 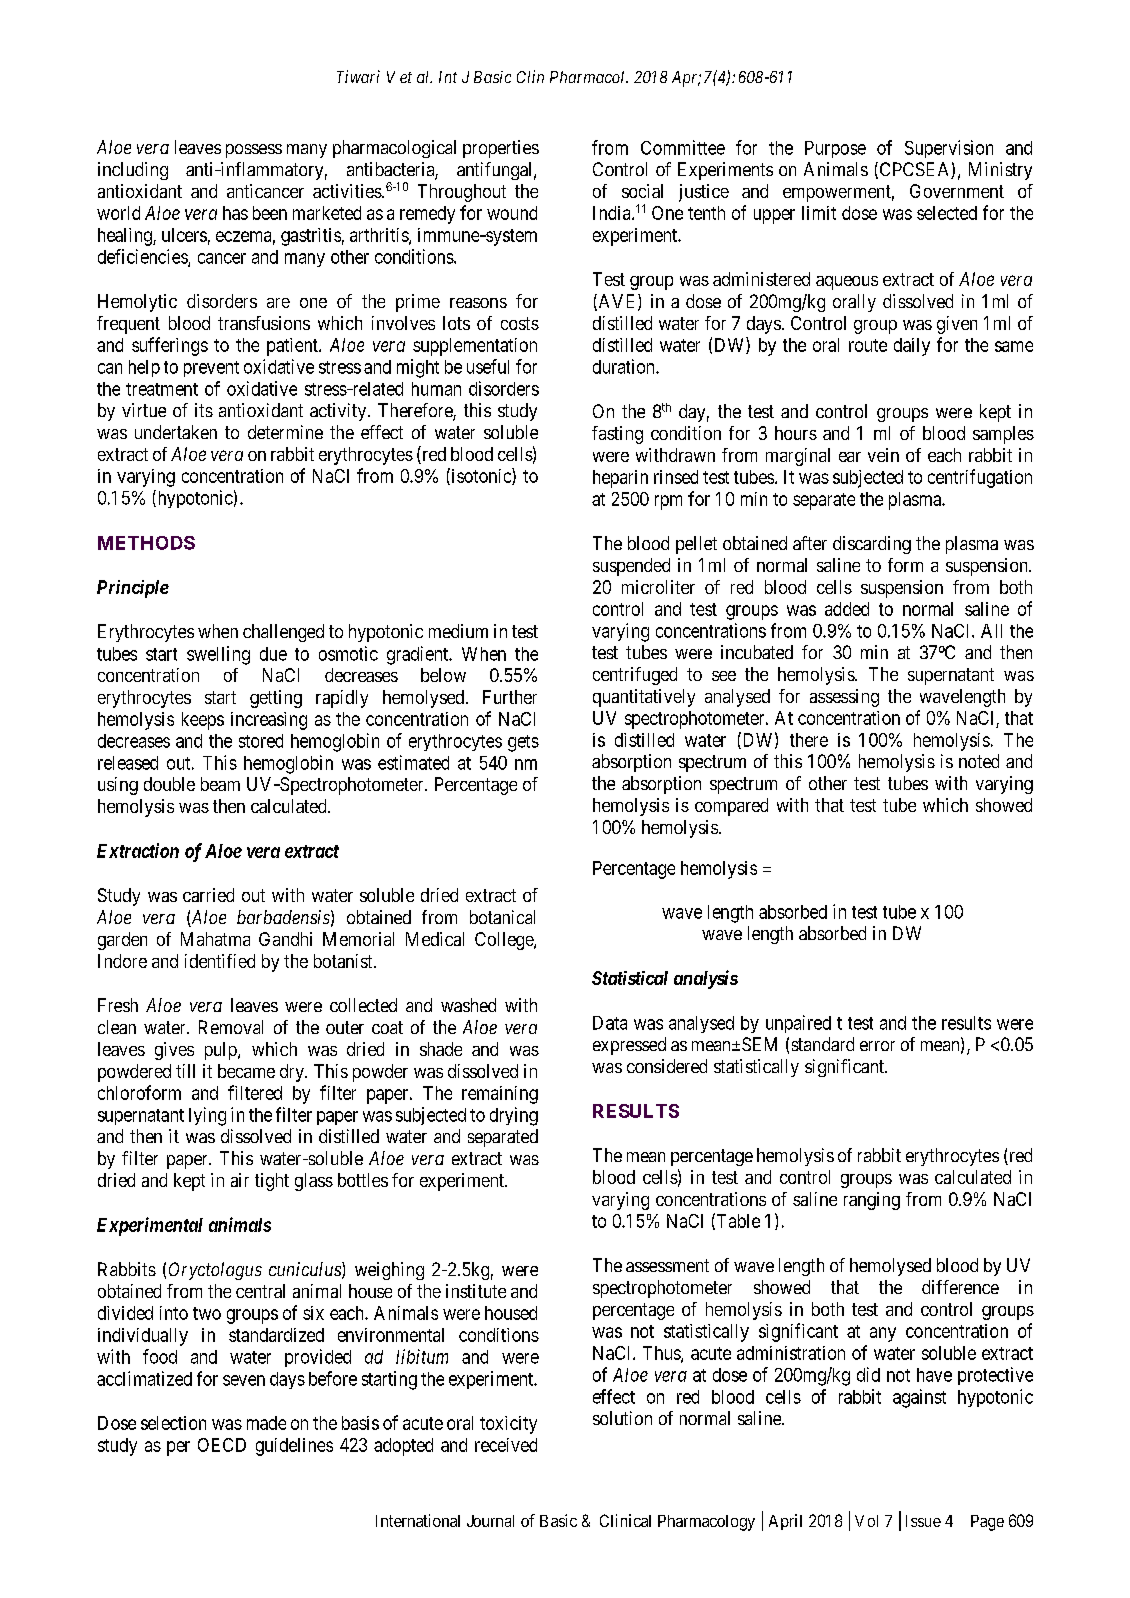 I want to click on properties, so click(x=501, y=149).
